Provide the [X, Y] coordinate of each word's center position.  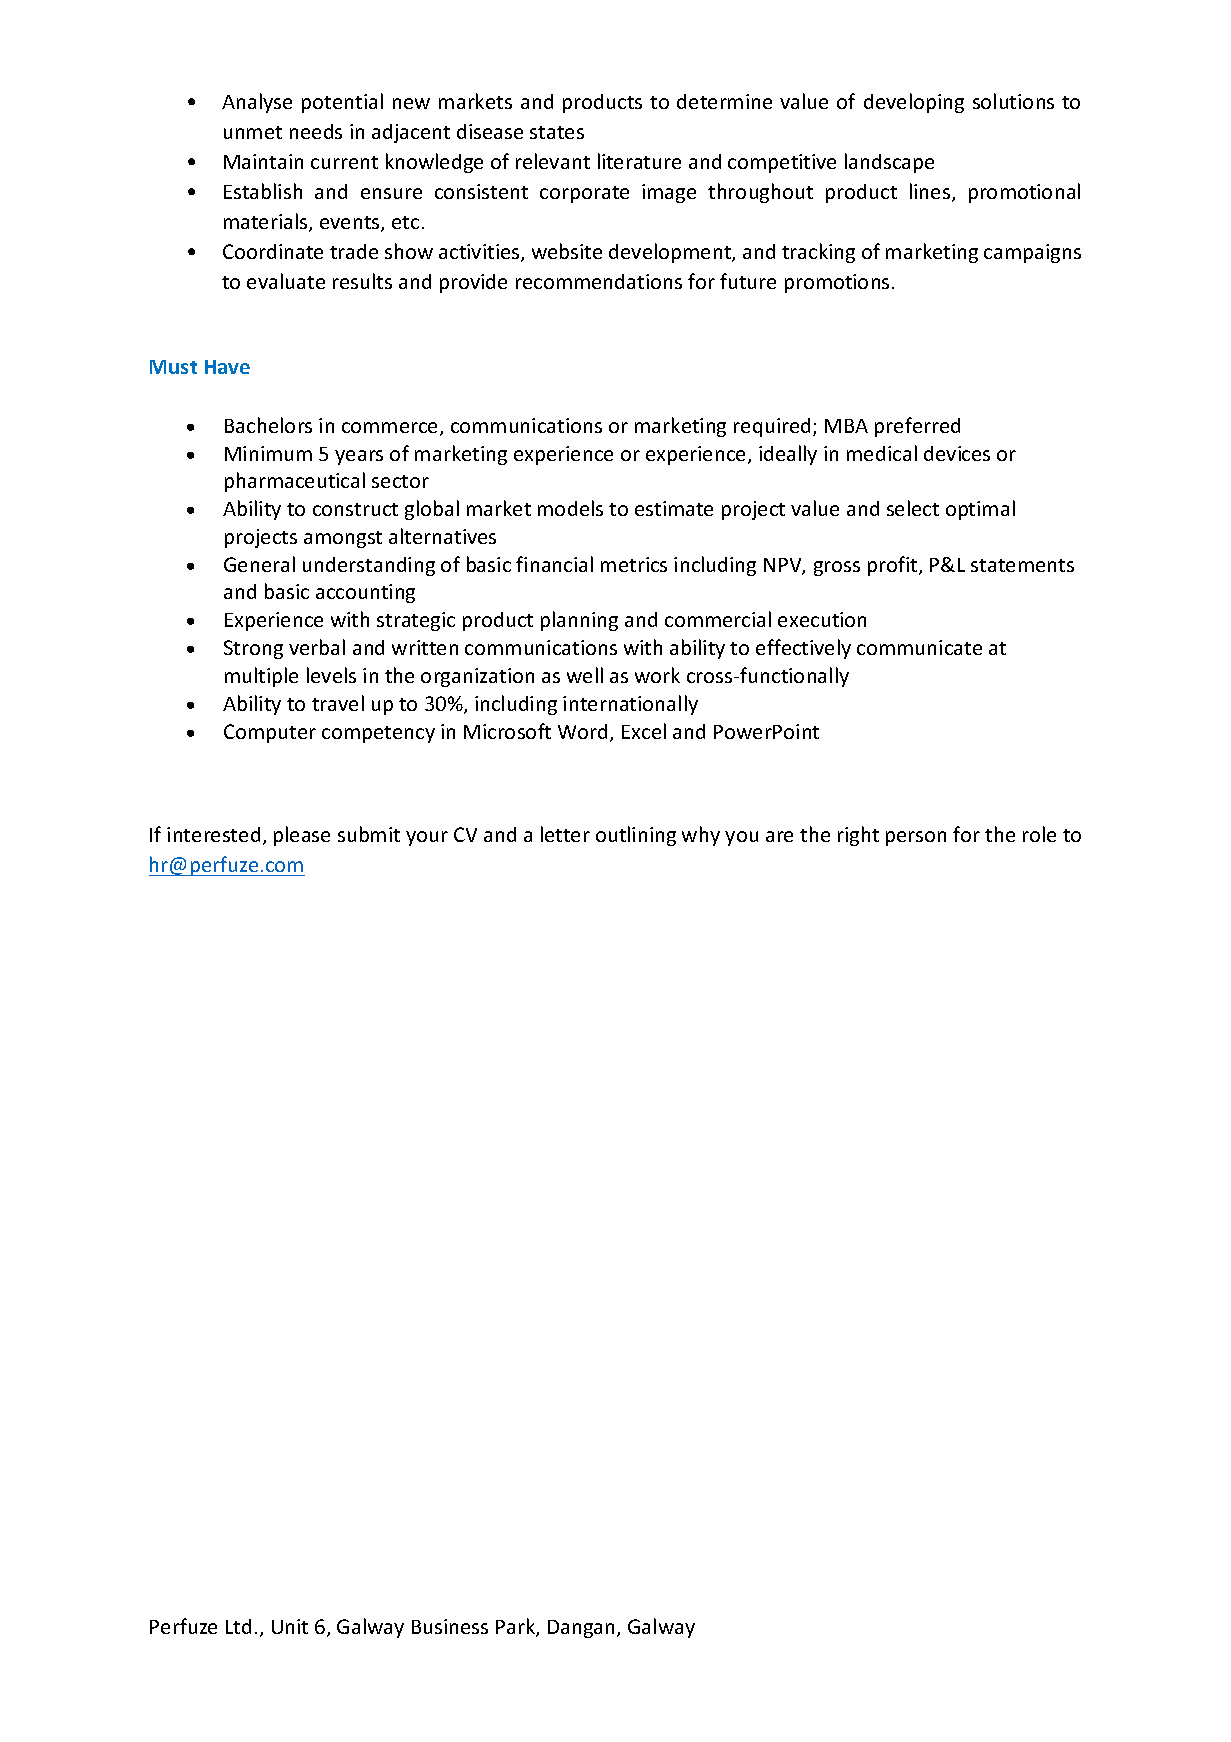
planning [579, 621]
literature [639, 161]
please [302, 836]
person [916, 838]
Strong [253, 649]
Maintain [263, 161]
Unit [290, 1626]
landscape [889, 163]
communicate [919, 647]
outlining [636, 836]
